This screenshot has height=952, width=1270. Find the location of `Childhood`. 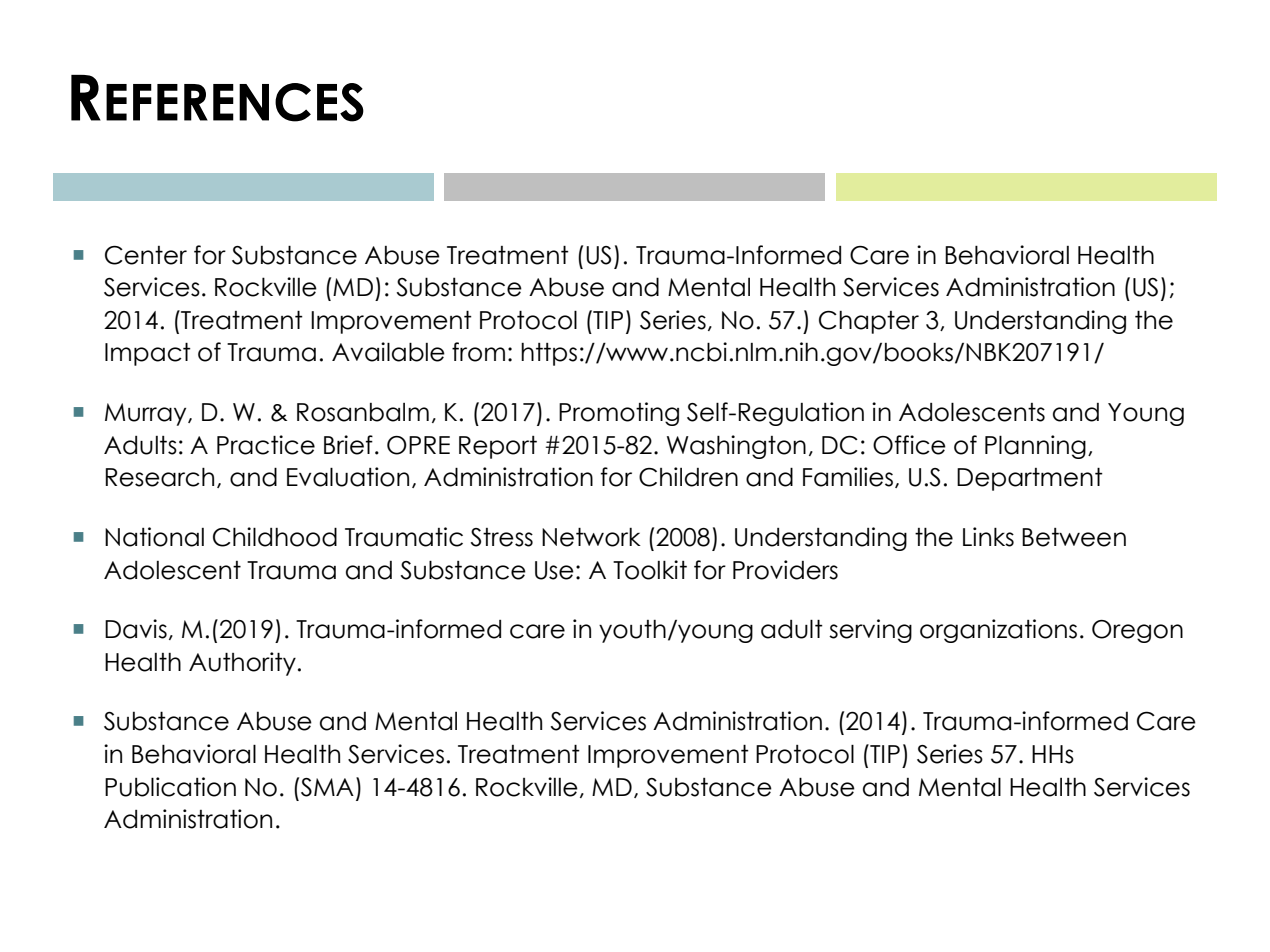

Childhood is located at coordinates (275, 537).
